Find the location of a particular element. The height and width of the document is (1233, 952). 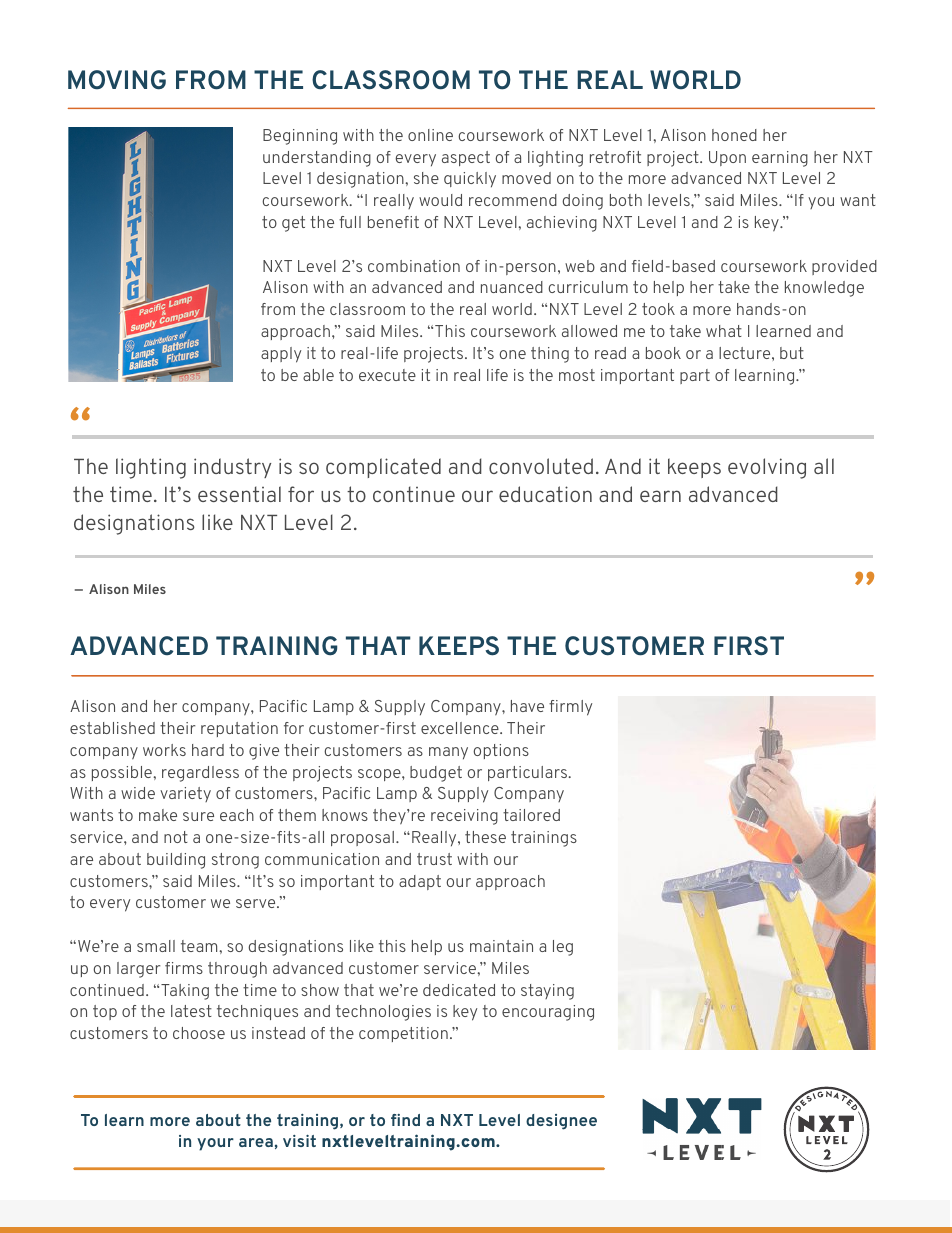

leg is located at coordinates (563, 948).
